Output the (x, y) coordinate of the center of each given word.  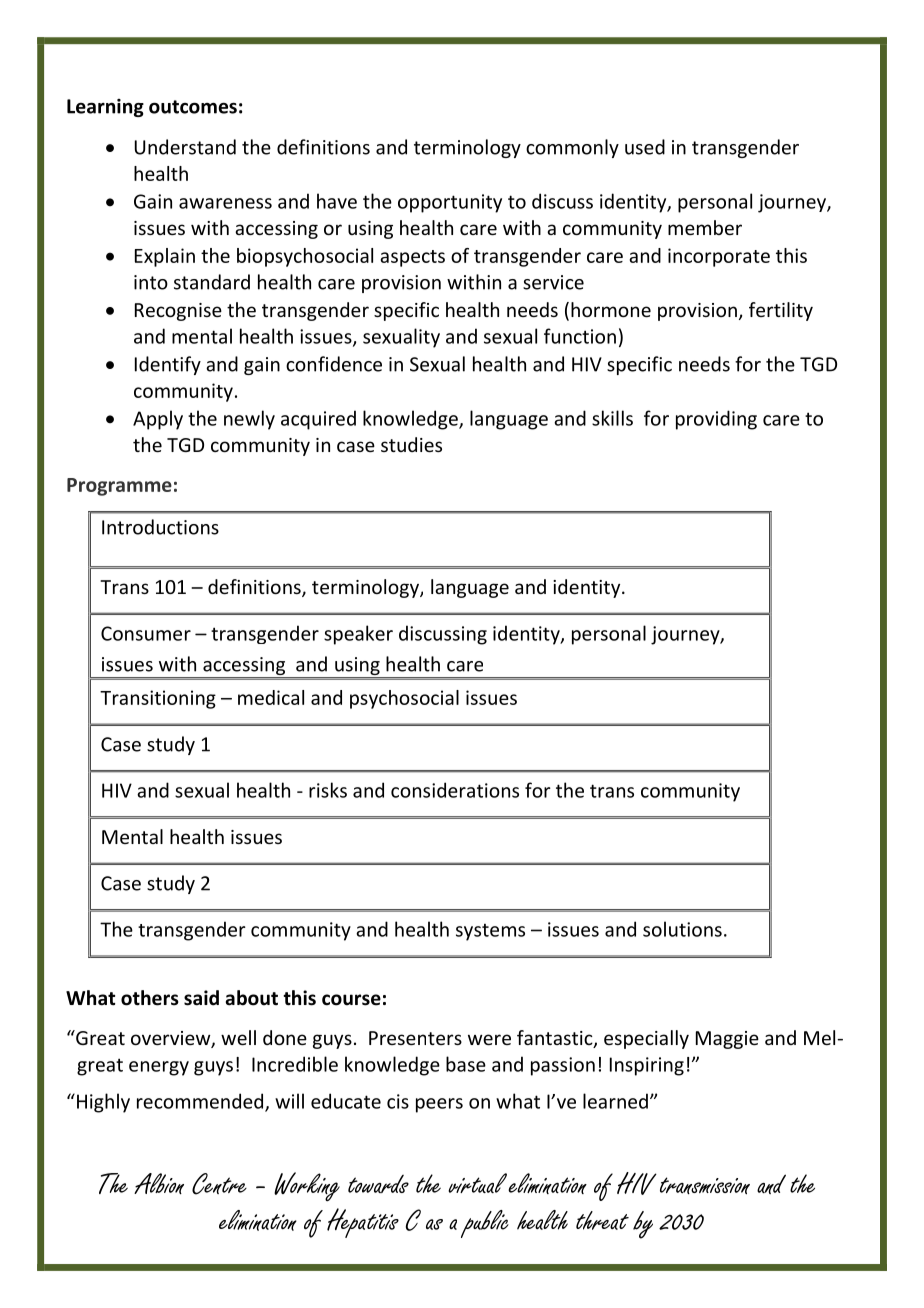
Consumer (146, 633)
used (645, 147)
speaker (358, 635)
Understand (185, 147)
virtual (477, 1183)
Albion (159, 1183)
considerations (455, 790)
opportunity (450, 203)
